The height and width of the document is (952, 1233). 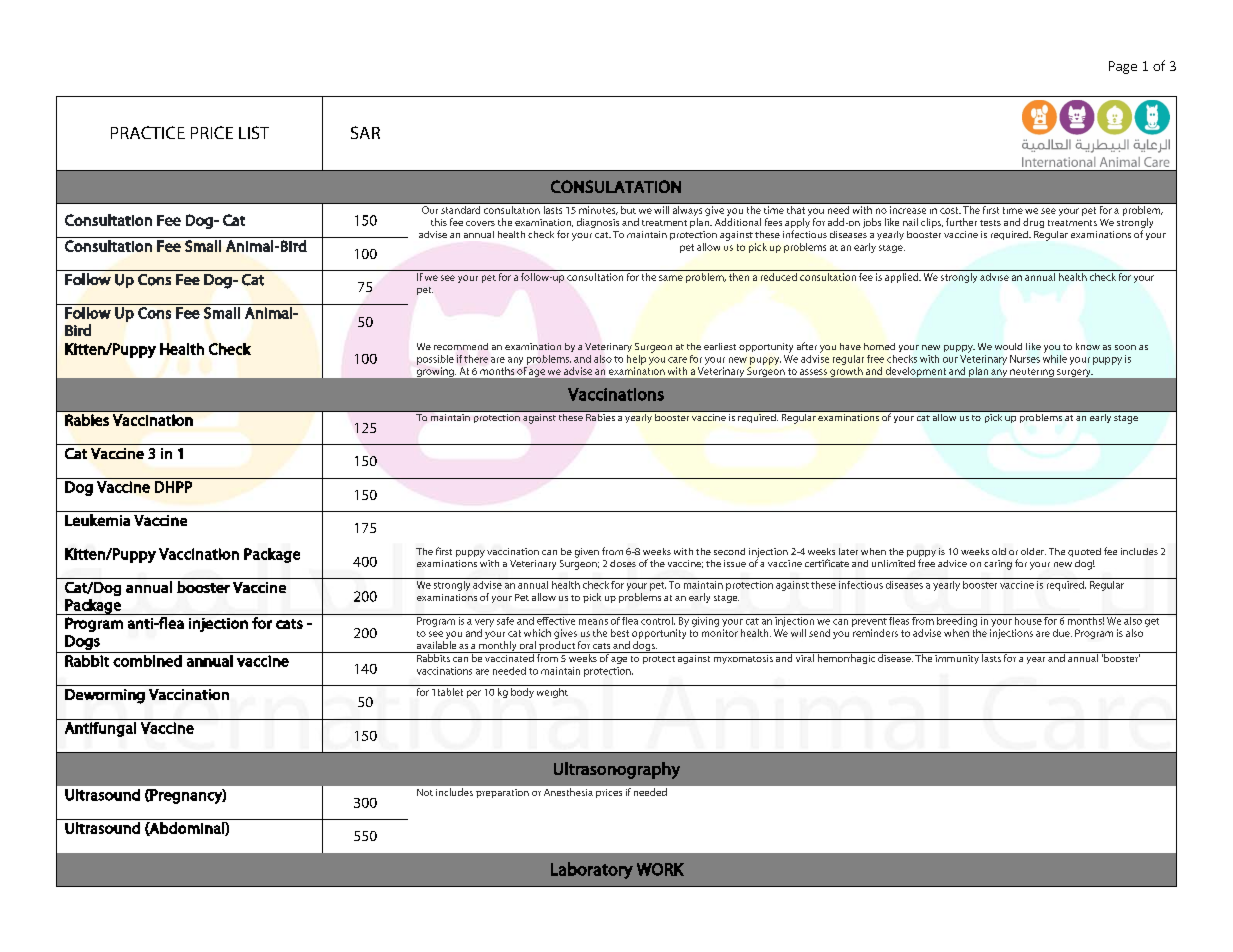 I want to click on second, so click(x=729, y=551).
